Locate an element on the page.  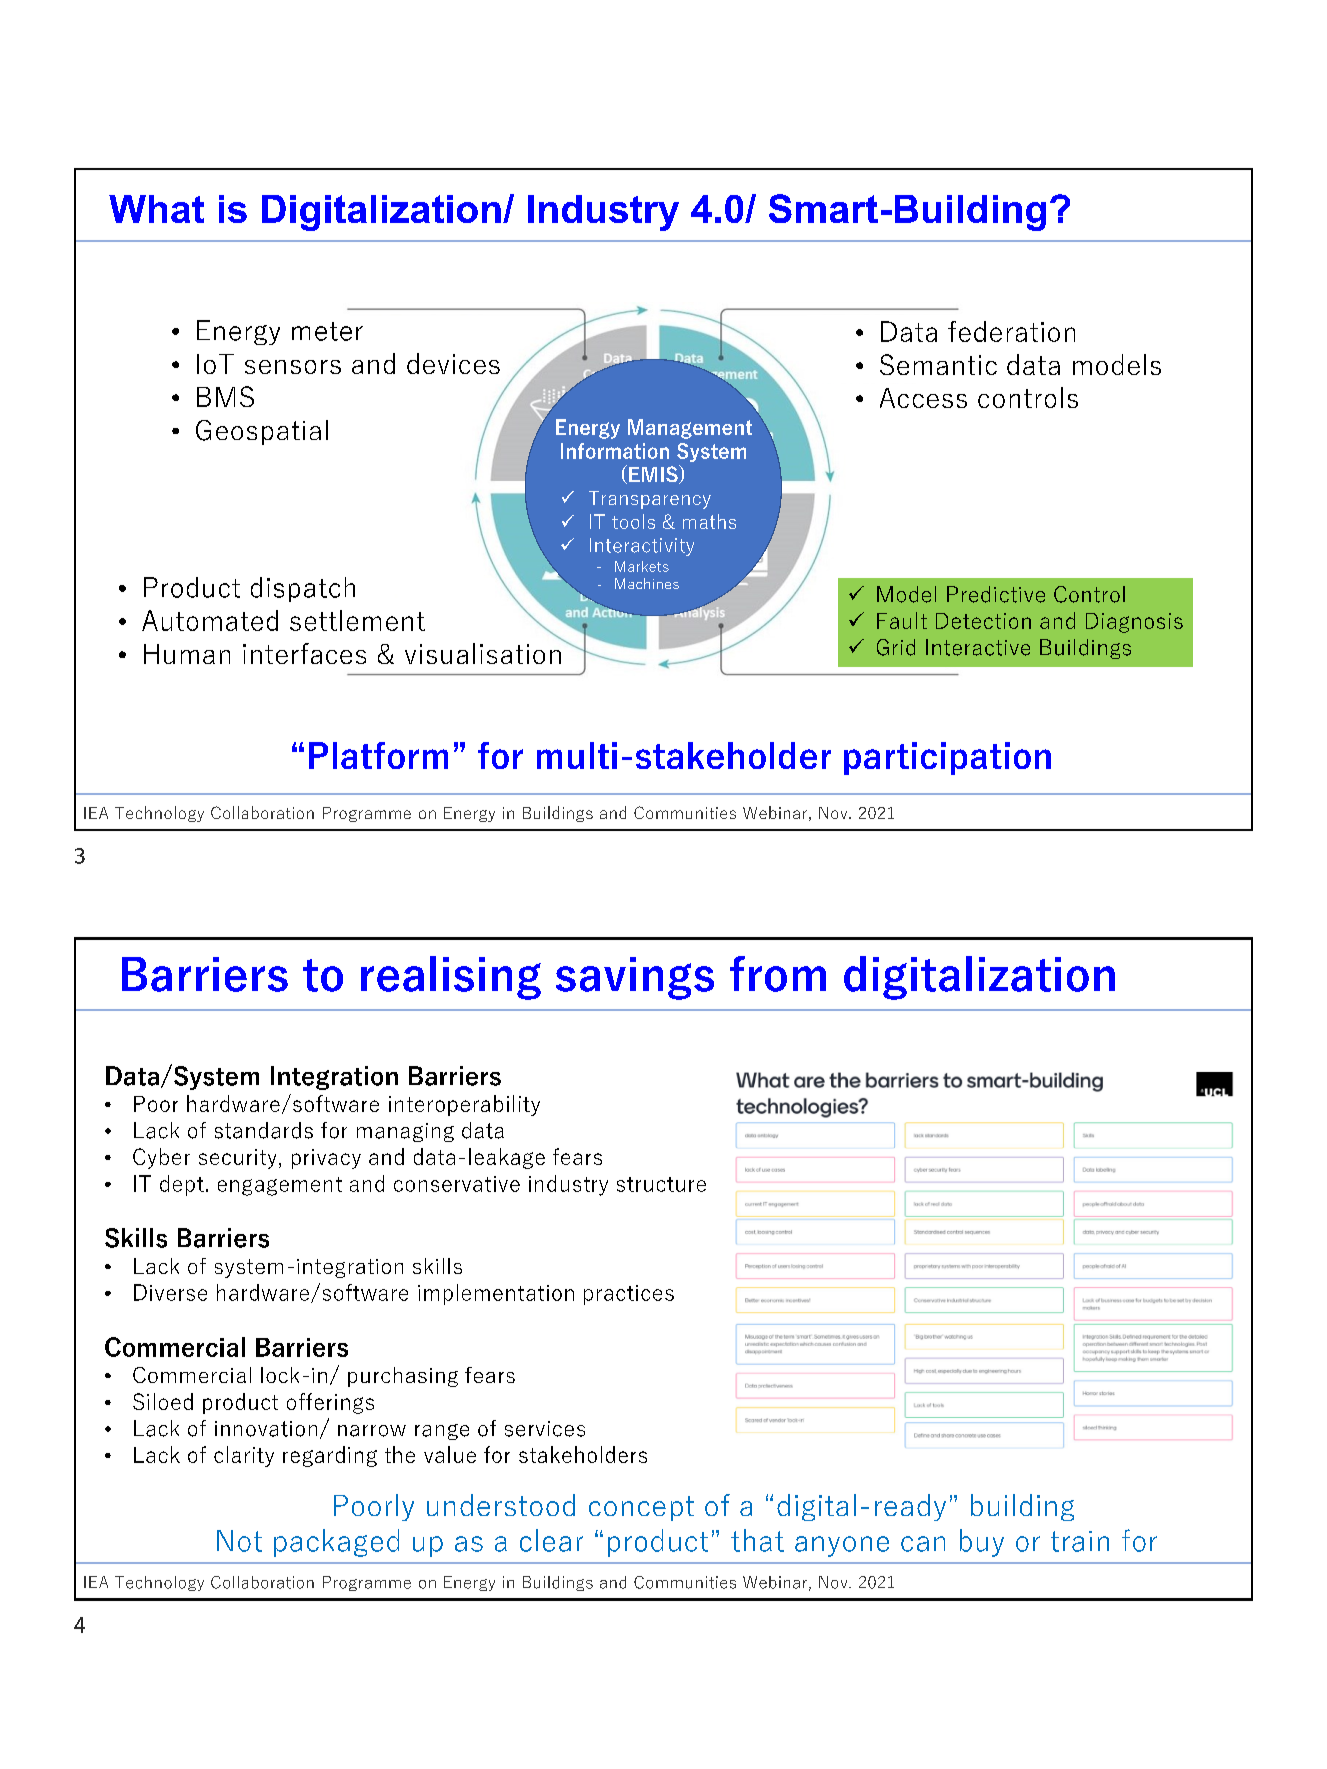
Platform is located at coordinates (378, 755).
